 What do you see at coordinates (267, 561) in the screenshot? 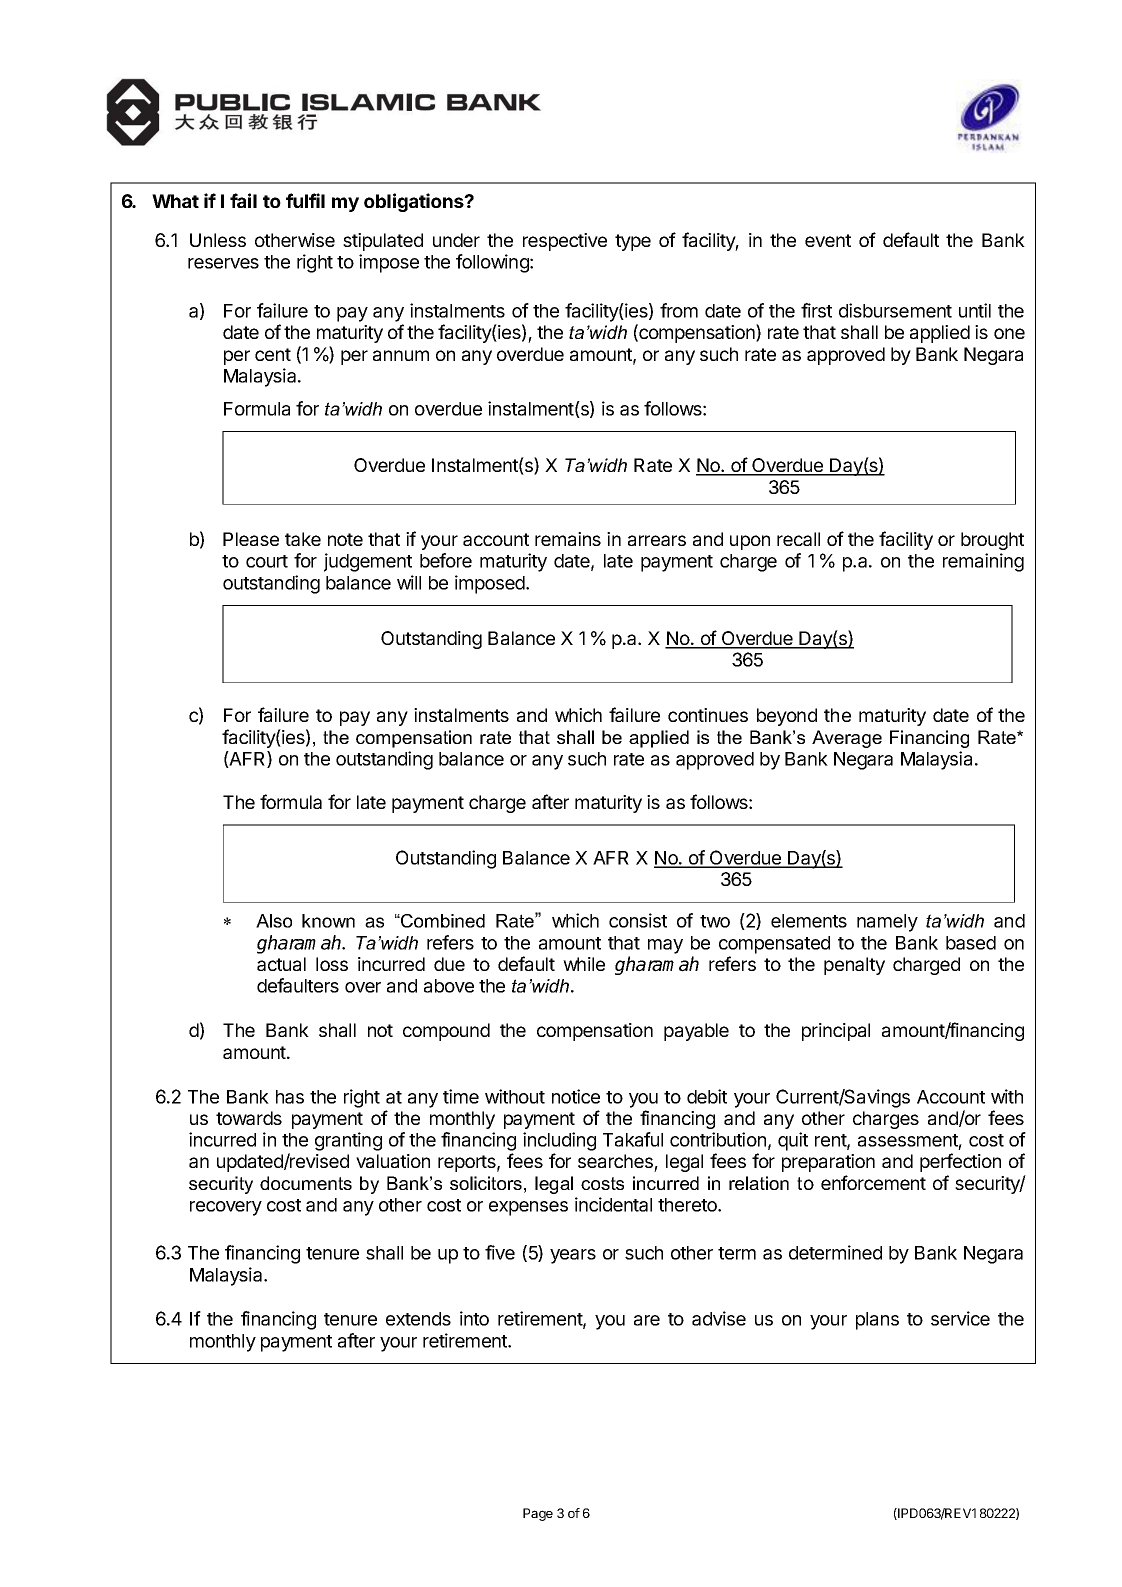
I see `court` at bounding box center [267, 561].
